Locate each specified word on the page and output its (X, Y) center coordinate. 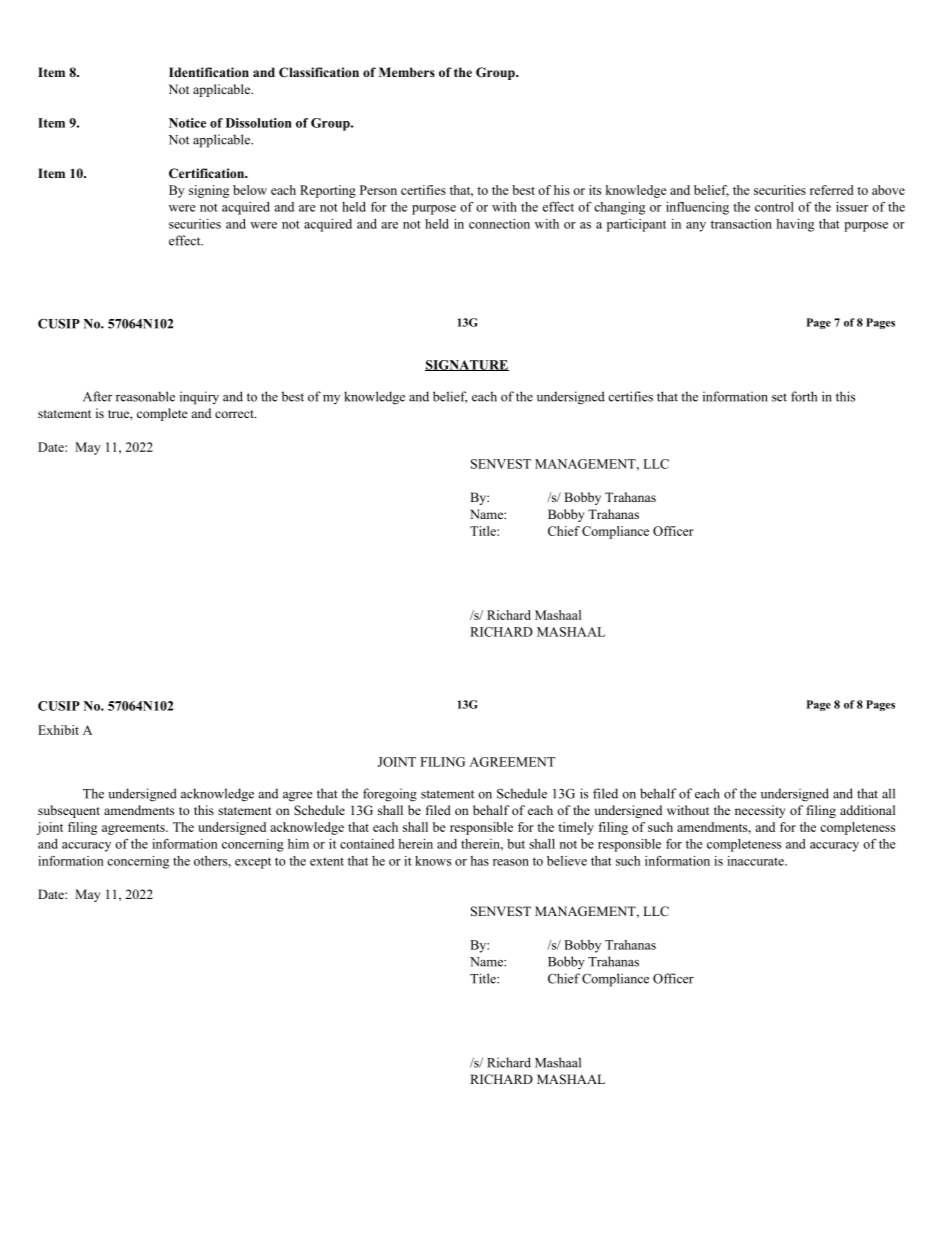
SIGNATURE (467, 365)
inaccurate (756, 861)
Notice (187, 123)
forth (804, 396)
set (779, 397)
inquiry (199, 398)
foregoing (390, 795)
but (516, 844)
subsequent (69, 811)
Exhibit (58, 730)
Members (407, 72)
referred (832, 190)
